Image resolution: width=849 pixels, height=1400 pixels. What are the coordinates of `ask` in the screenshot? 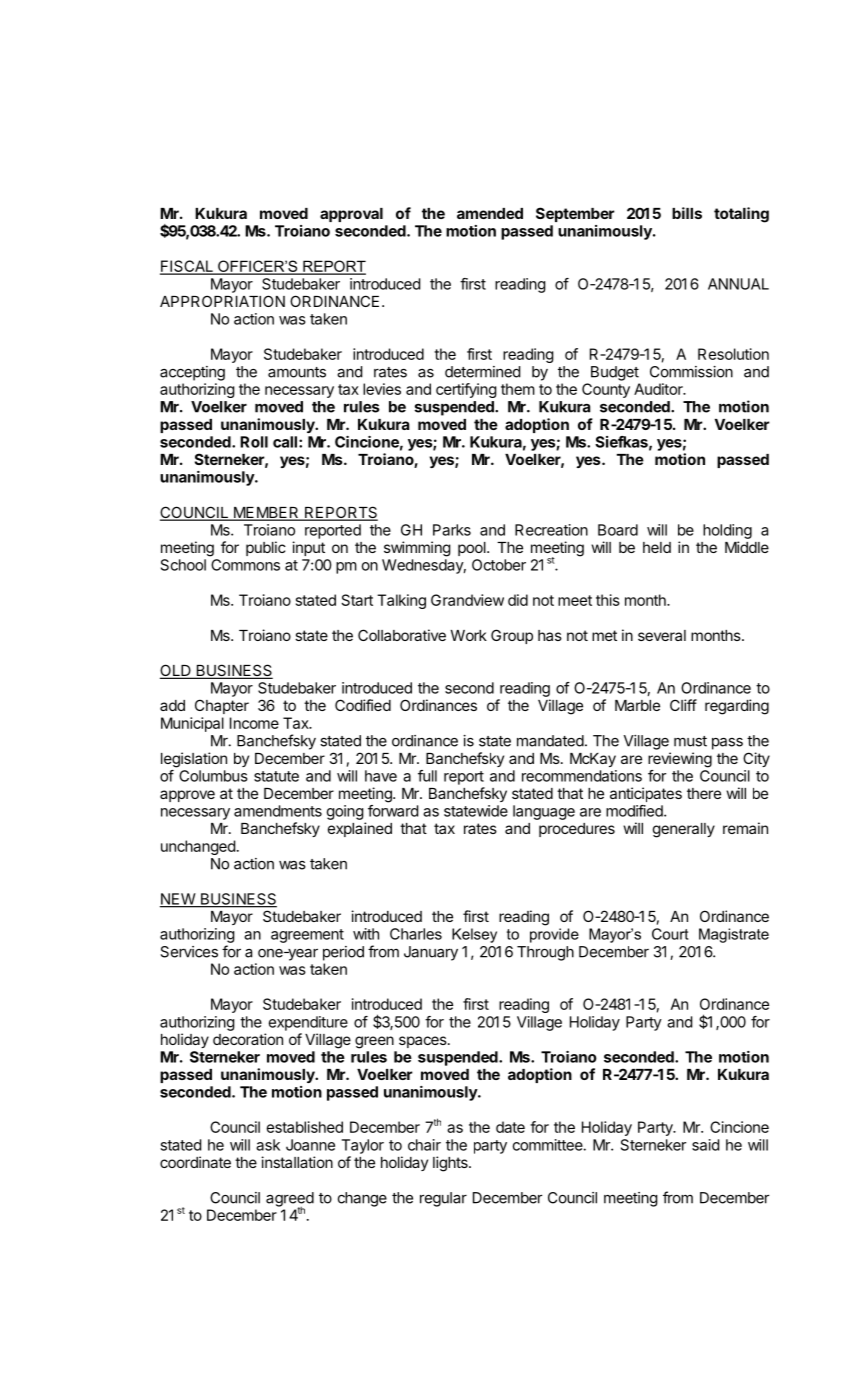 It's located at (268, 1145).
